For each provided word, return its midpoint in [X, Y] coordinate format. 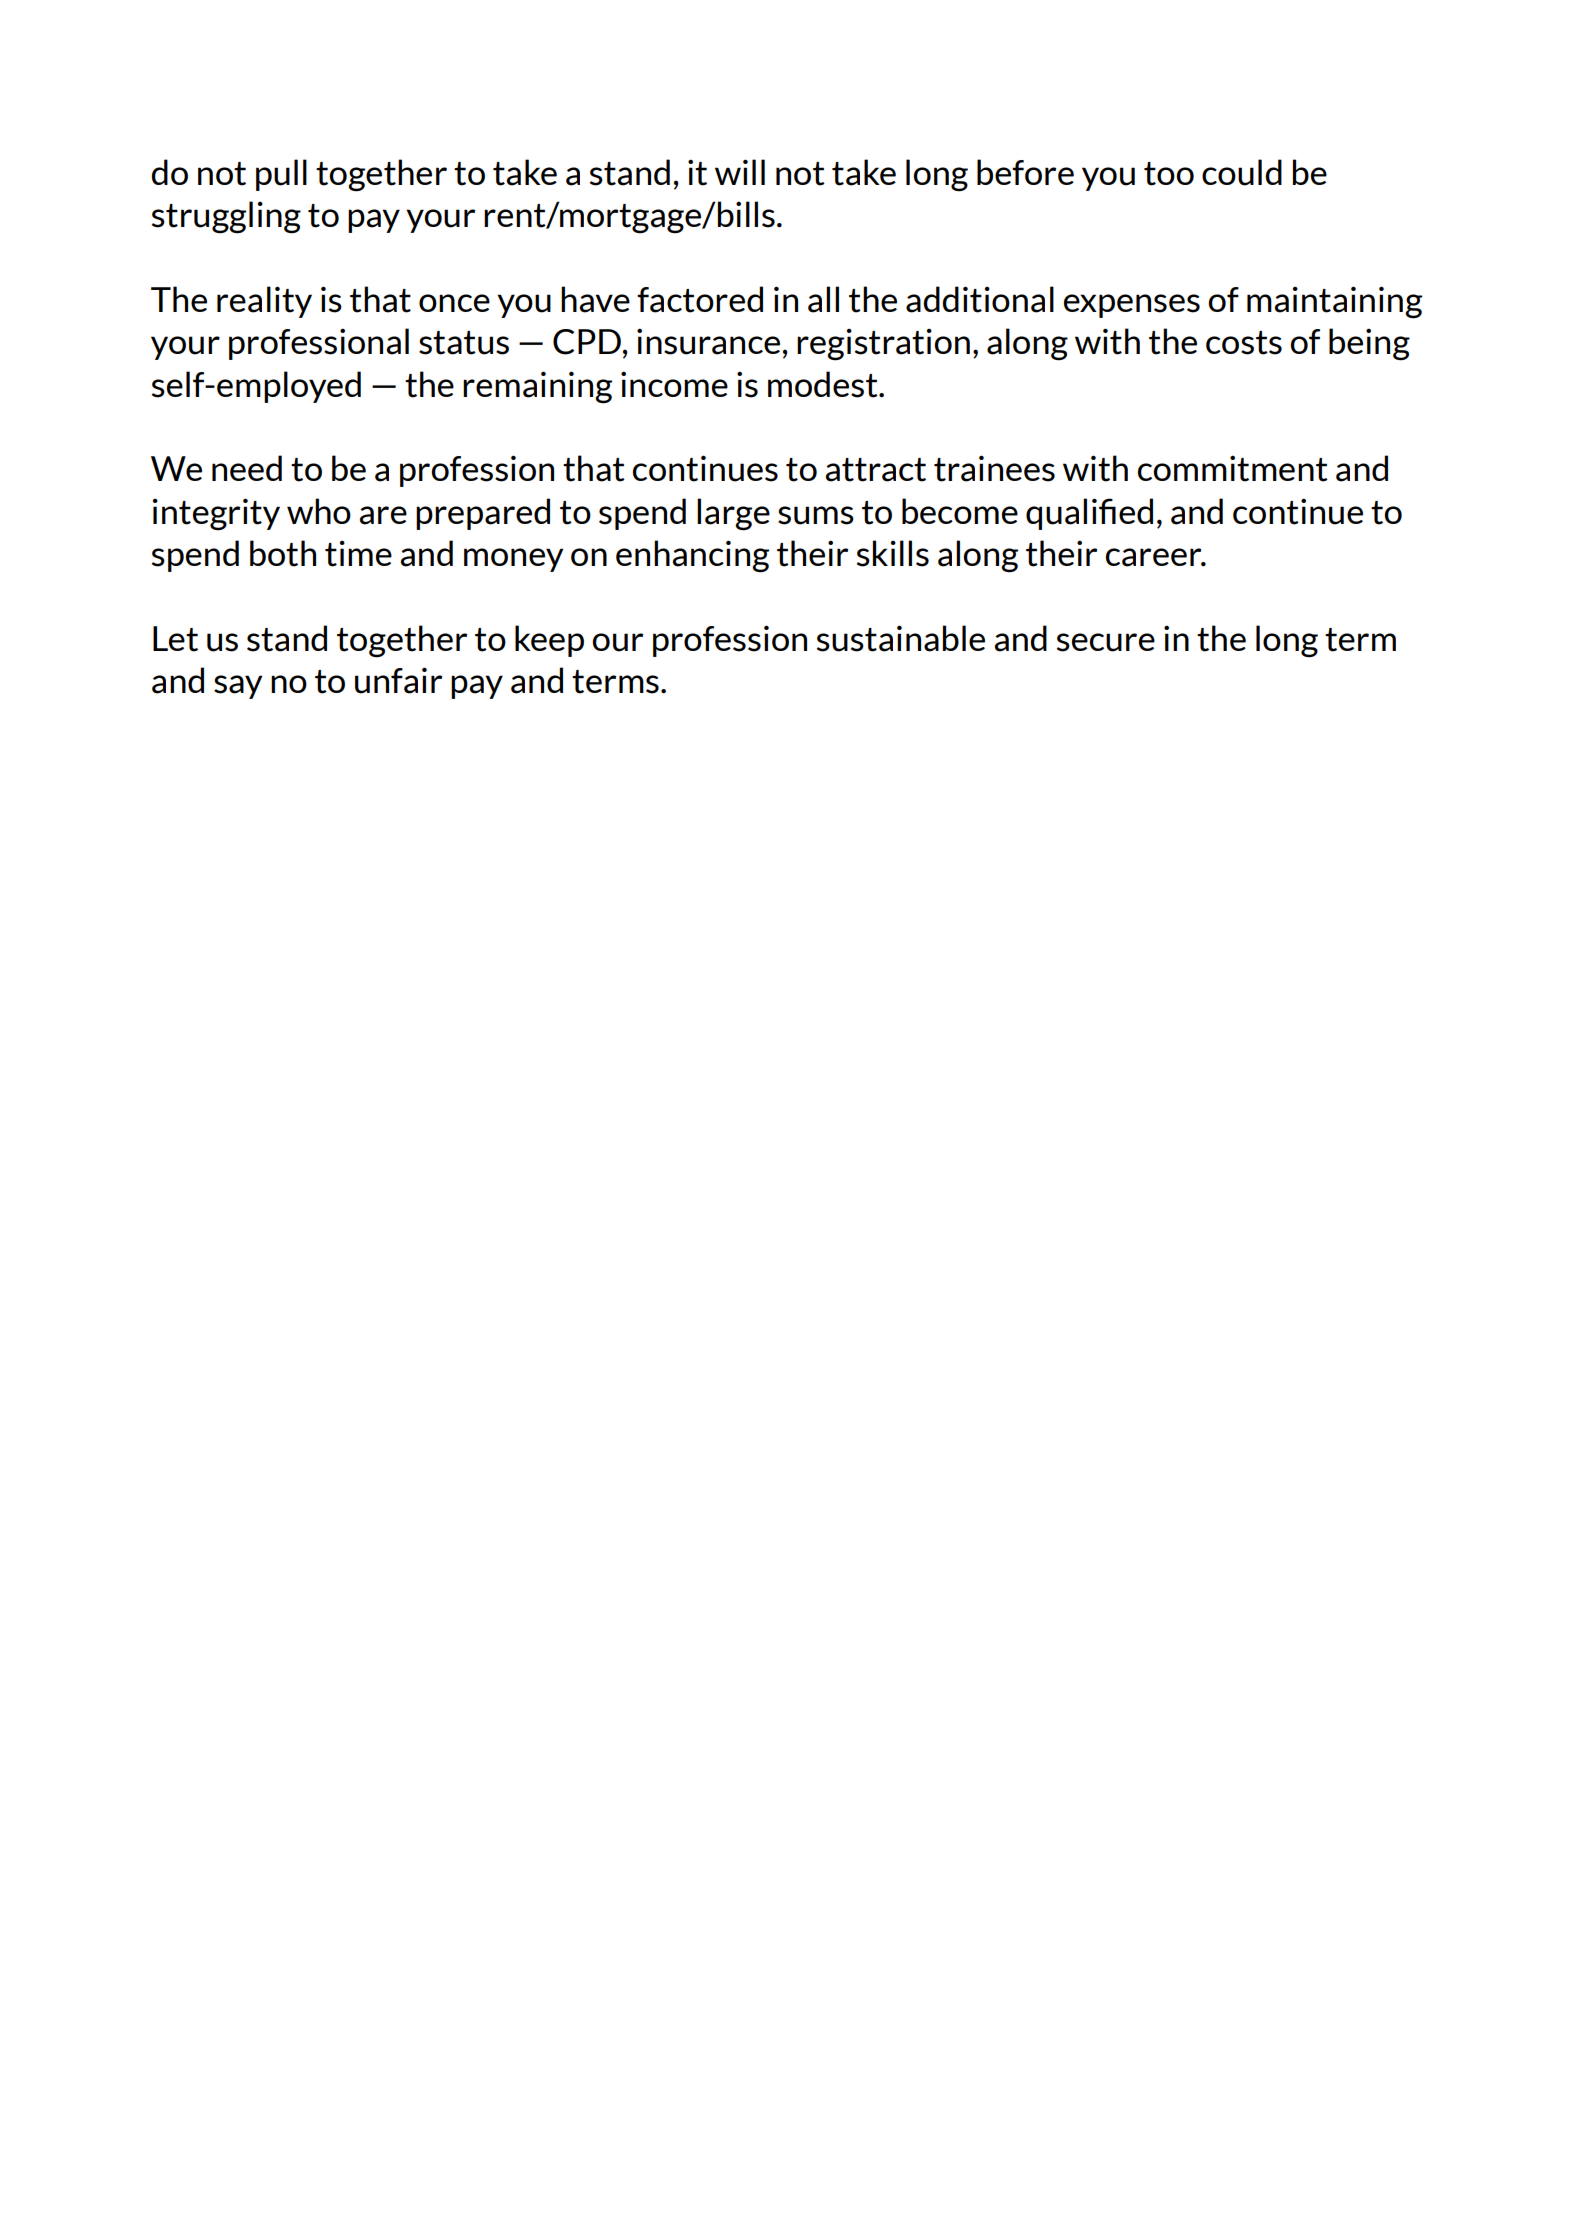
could [1242, 172]
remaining [537, 387]
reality [264, 302]
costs [1244, 343]
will [740, 172]
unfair [398, 680]
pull [281, 175]
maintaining [1334, 302]
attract [876, 470]
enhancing [692, 556]
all [823, 299]
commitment [1233, 468]
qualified [1089, 514]
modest [824, 384]
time [358, 554]
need [247, 468]
